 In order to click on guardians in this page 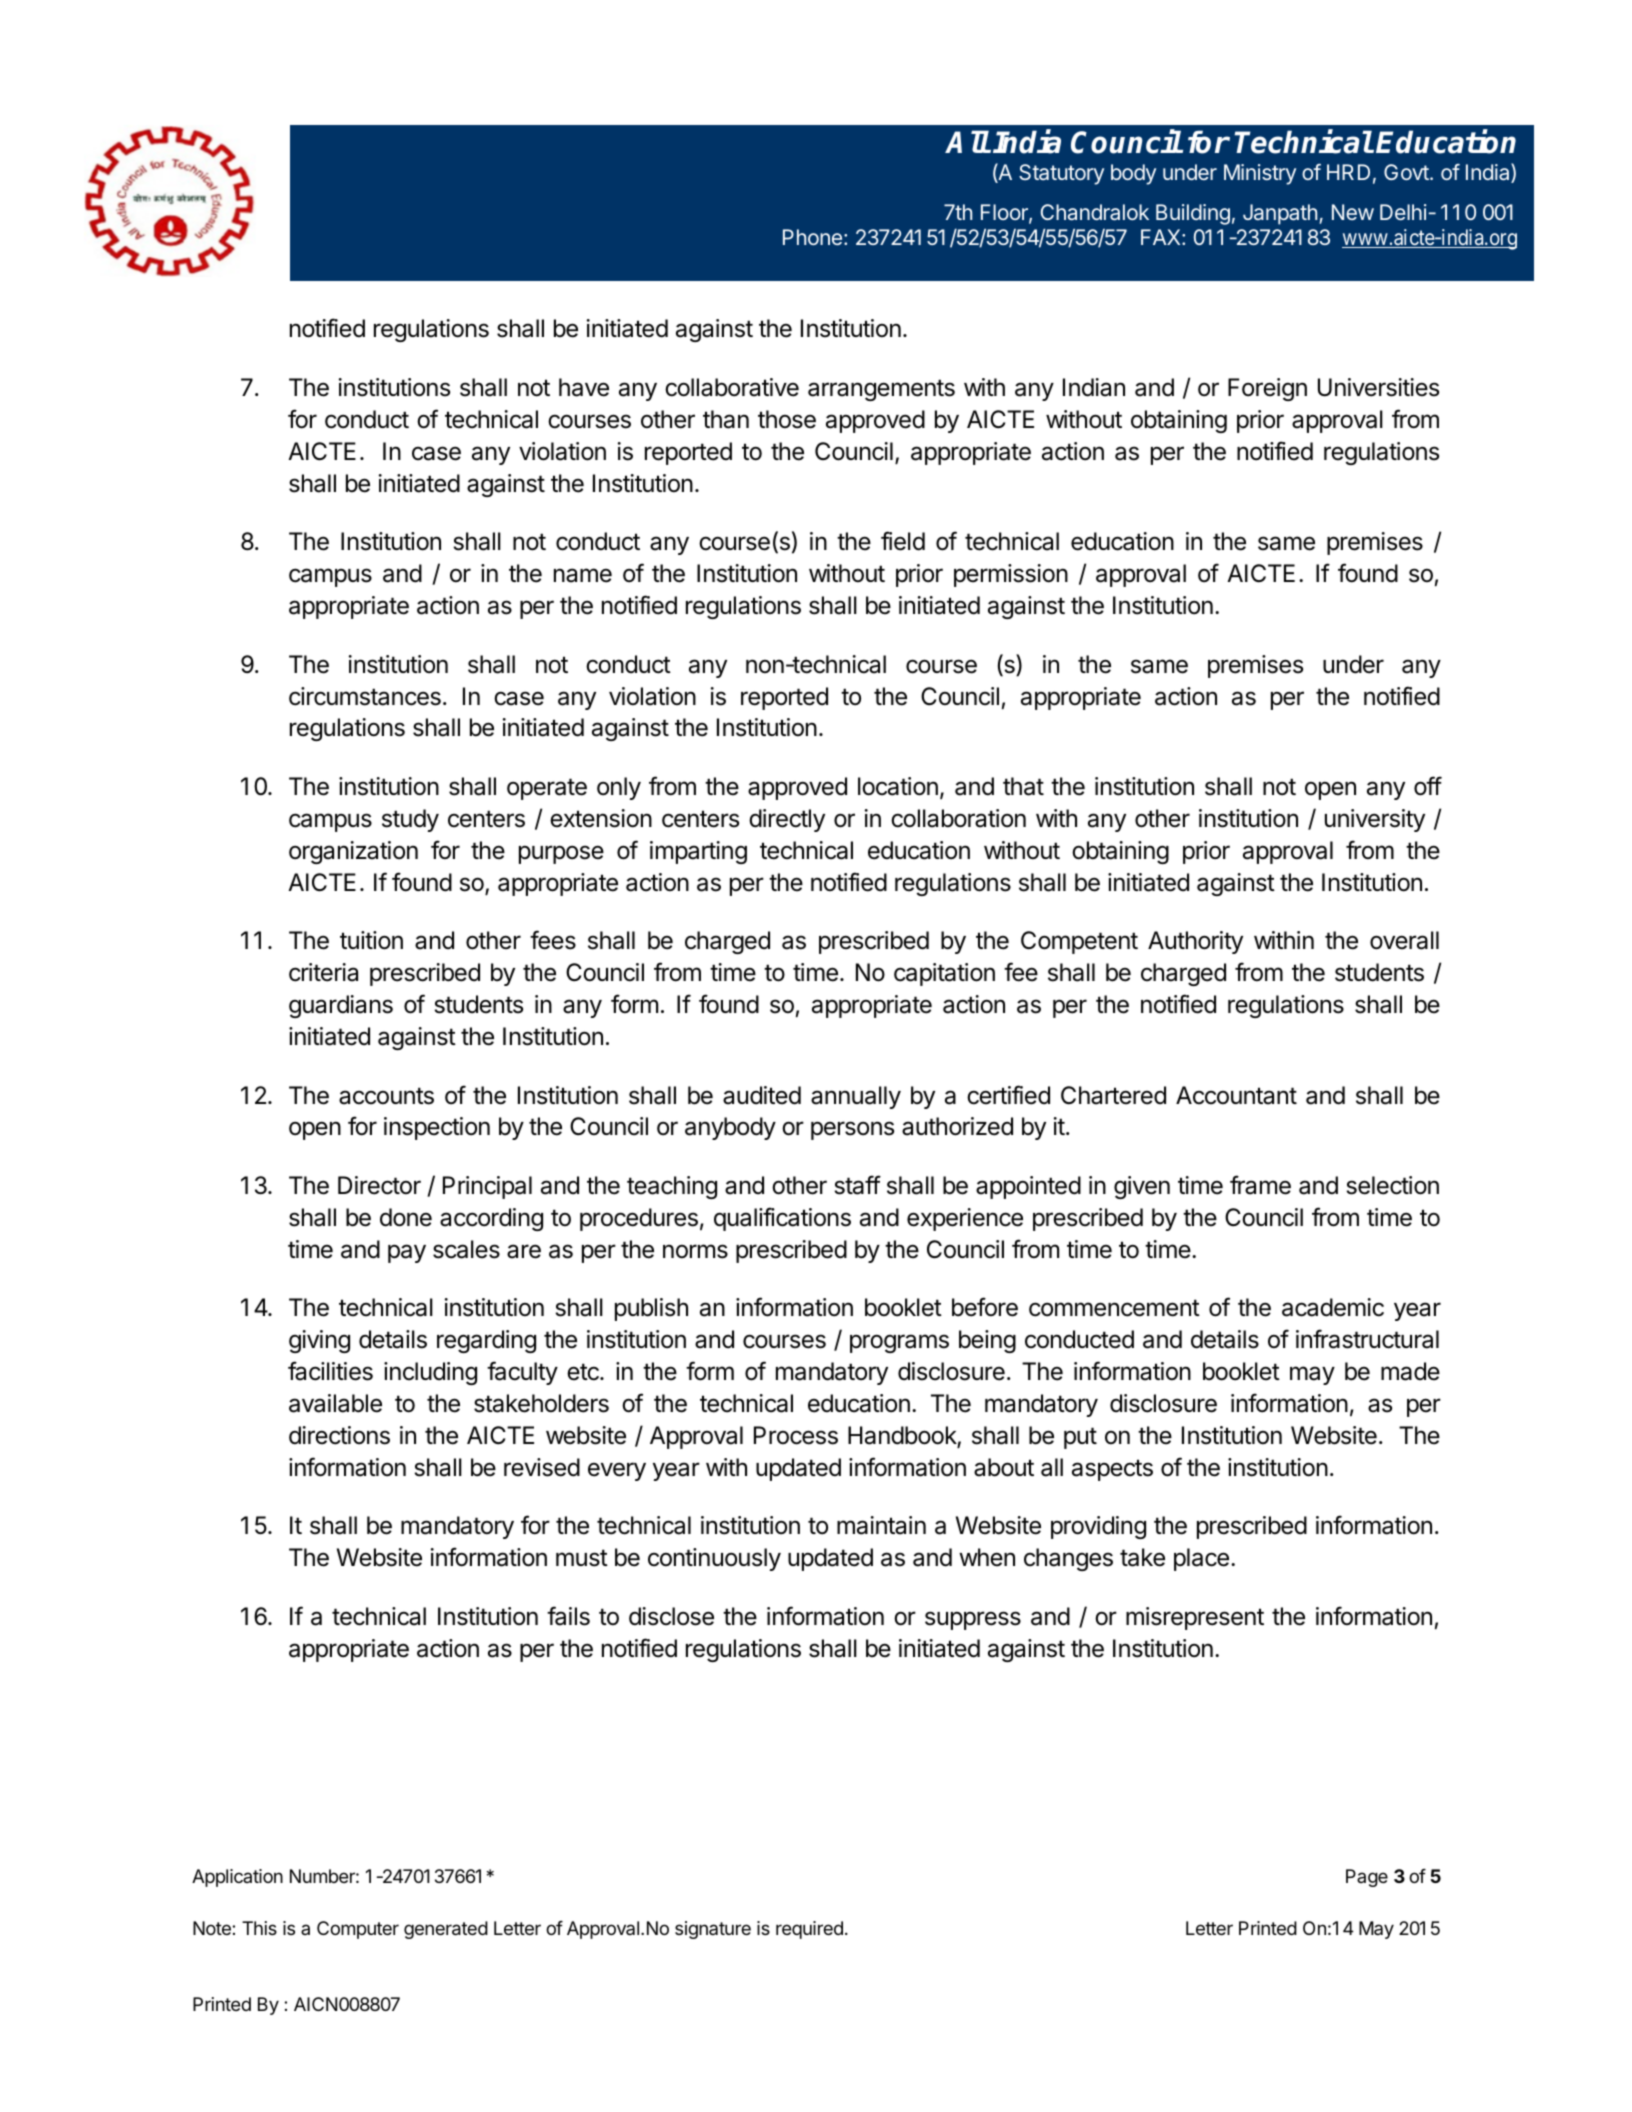, I will do `click(341, 1006)`.
